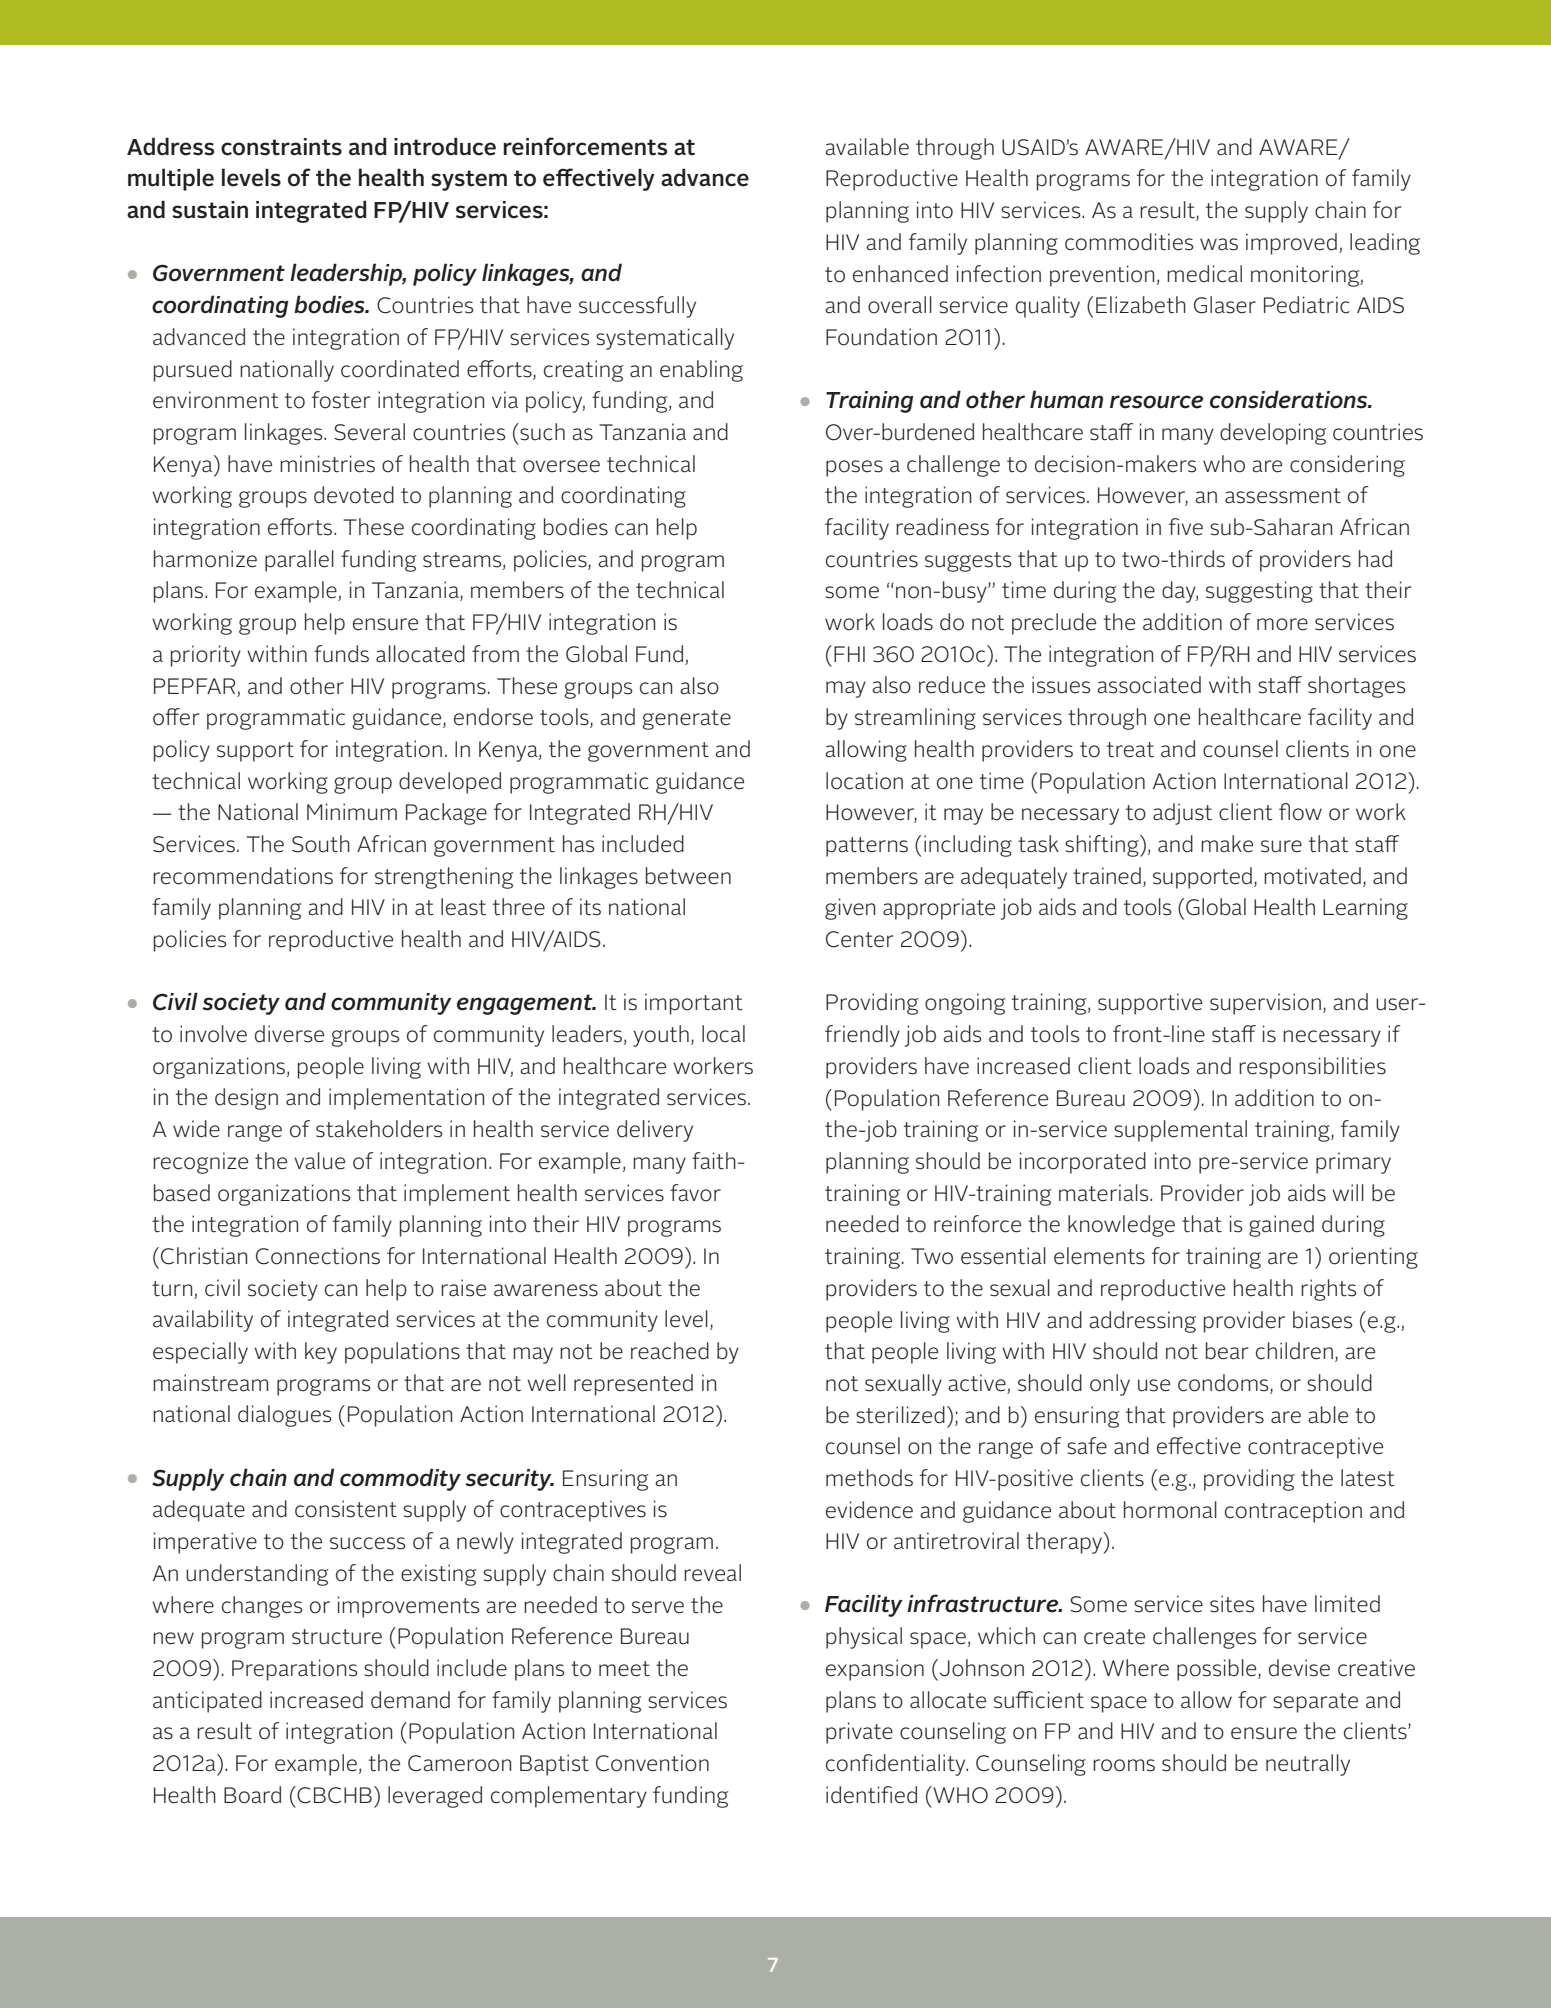 Image resolution: width=1551 pixels, height=2008 pixels. I want to click on enhanced, so click(900, 274).
